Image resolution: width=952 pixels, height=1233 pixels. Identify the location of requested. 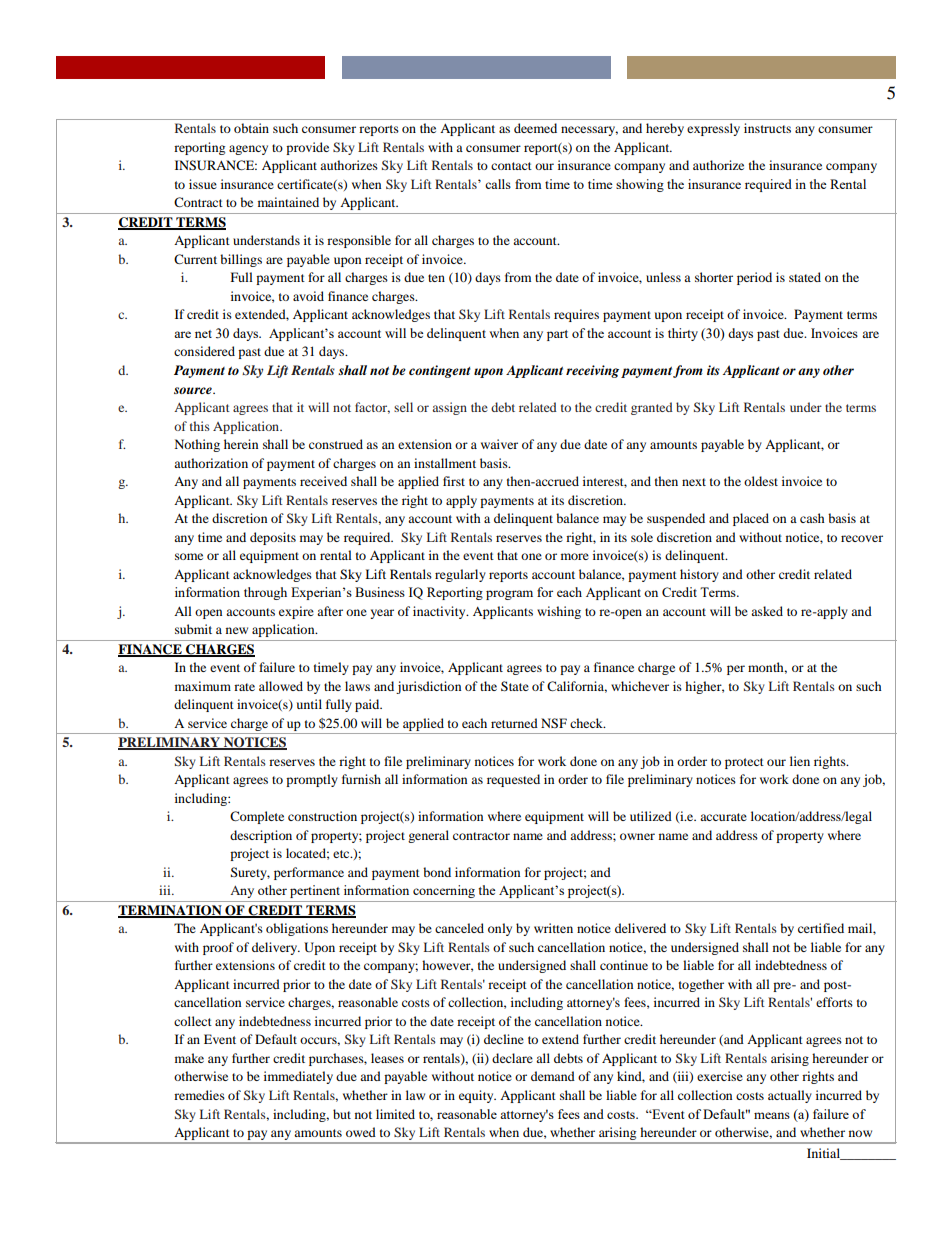
(513, 780).
